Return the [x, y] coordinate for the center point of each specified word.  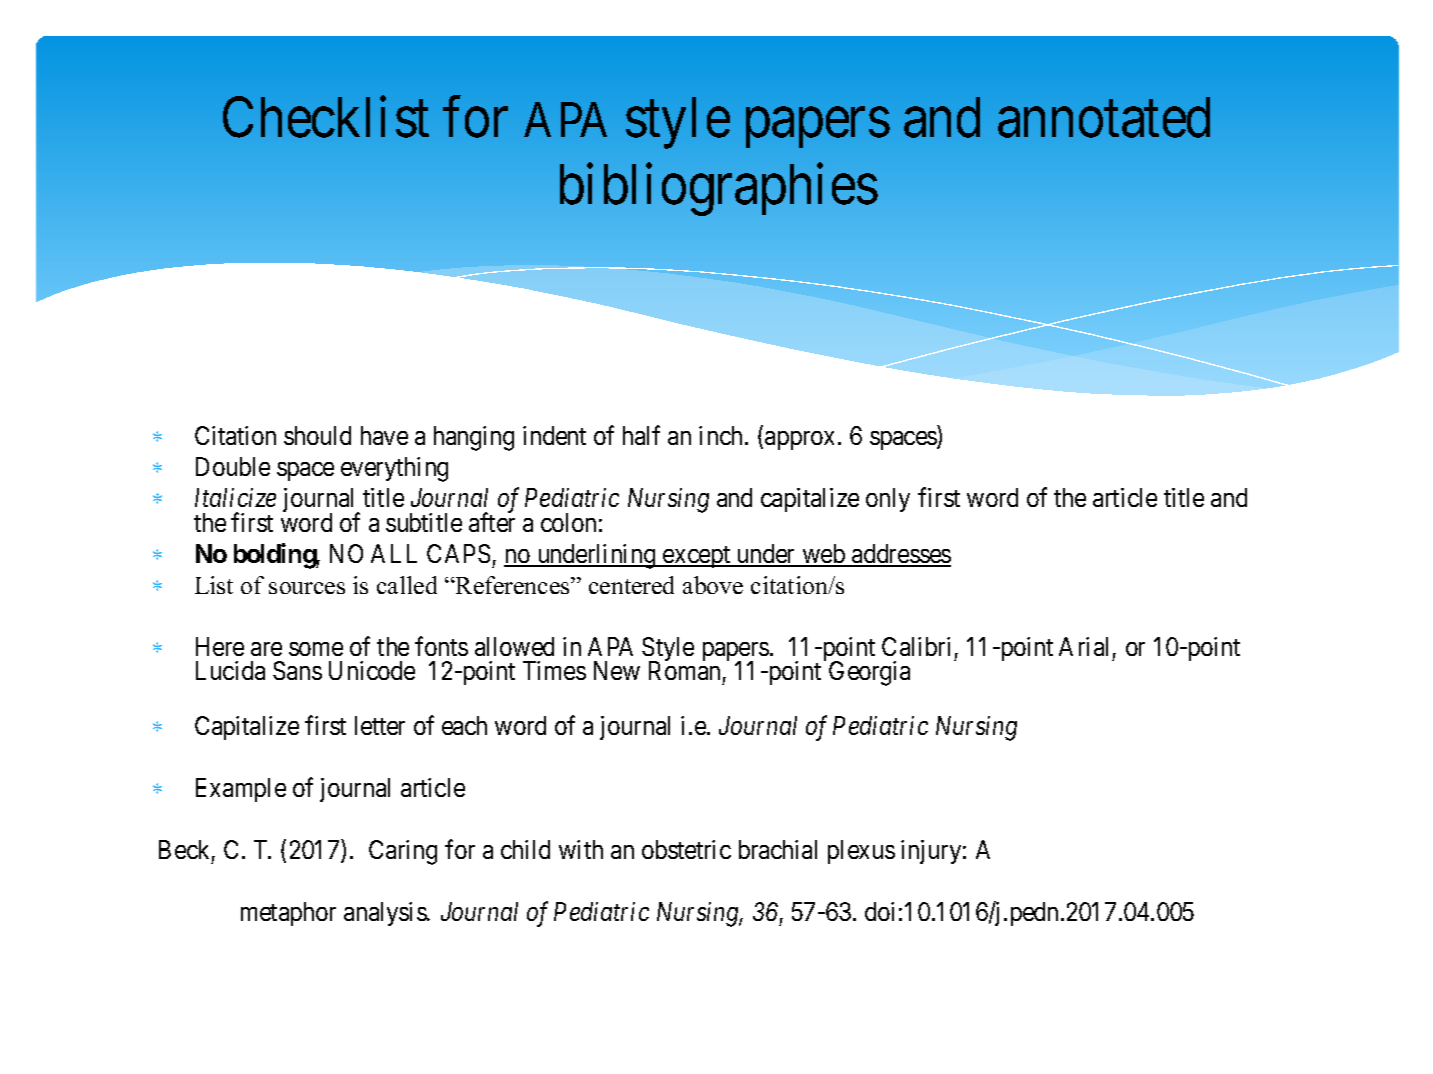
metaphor [288, 914]
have [384, 435]
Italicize [235, 497]
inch [722, 435]
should [317, 435]
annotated [1104, 118]
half [641, 435]
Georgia [869, 673]
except [697, 557]
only [888, 500]
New [617, 670]
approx [799, 440]
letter [380, 725]
